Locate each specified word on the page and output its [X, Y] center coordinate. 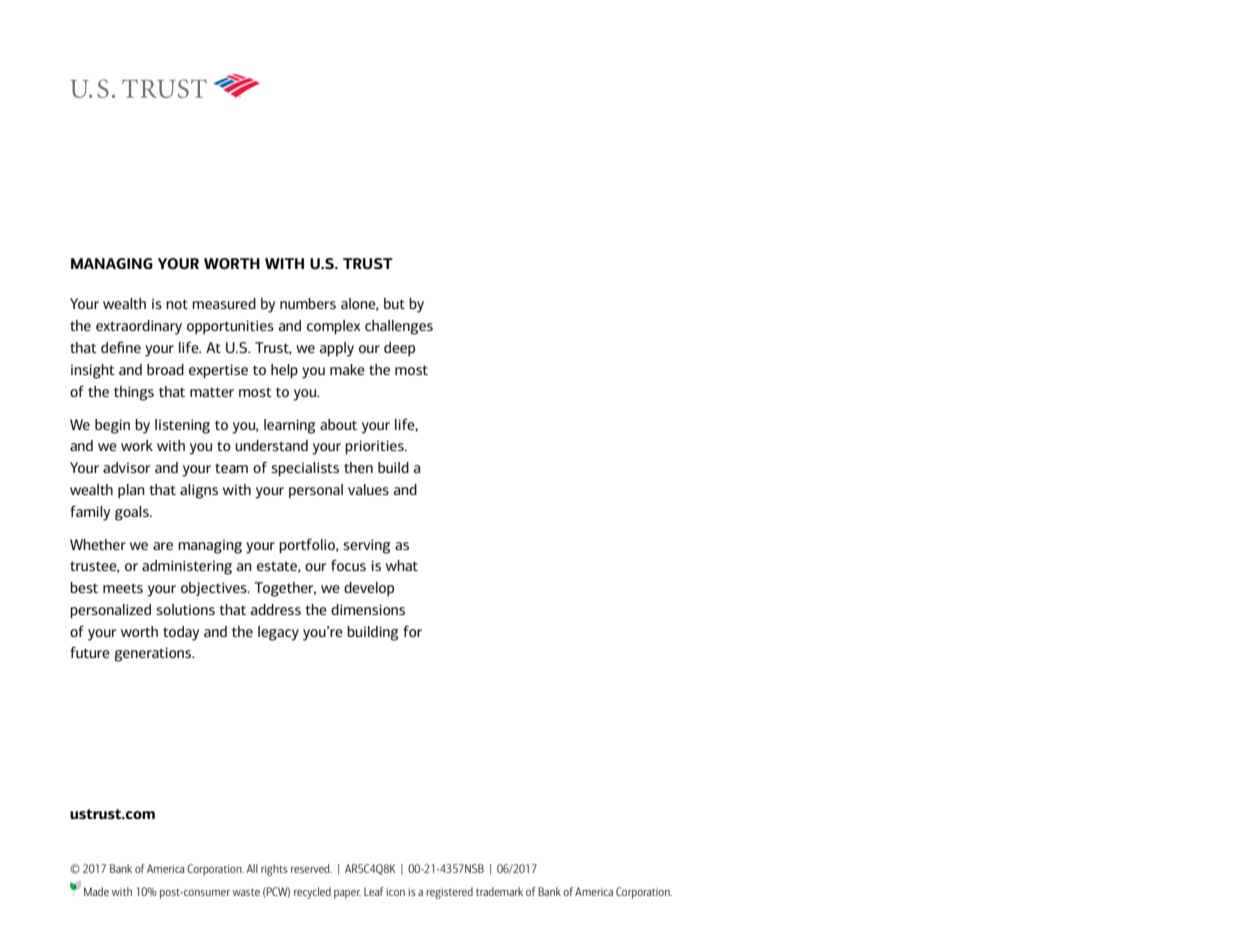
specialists [305, 469]
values [368, 489]
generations [154, 654]
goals [133, 513]
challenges [399, 327]
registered [450, 893]
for [412, 631]
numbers [308, 303]
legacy [278, 633]
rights [274, 870]
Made [96, 891]
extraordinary [139, 327]
